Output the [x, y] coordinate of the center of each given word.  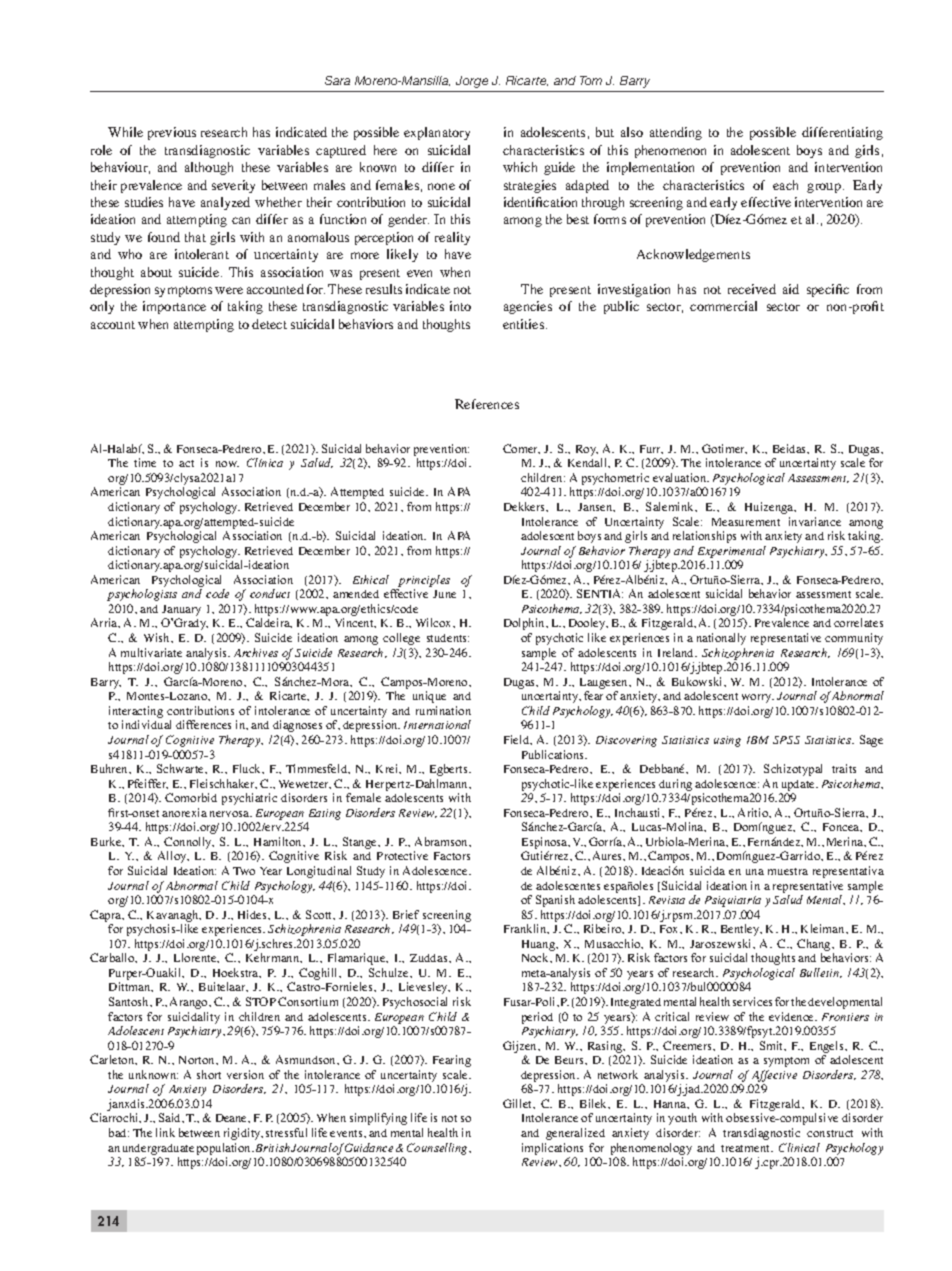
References [487, 404]
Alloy [173, 857]
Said [171, 1118]
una [755, 872]
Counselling [438, 1149]
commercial [723, 306]
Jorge [472, 82]
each [785, 185]
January [181, 612]
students [448, 638]
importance [174, 307]
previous [172, 133]
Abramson [443, 842]
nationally [721, 639]
